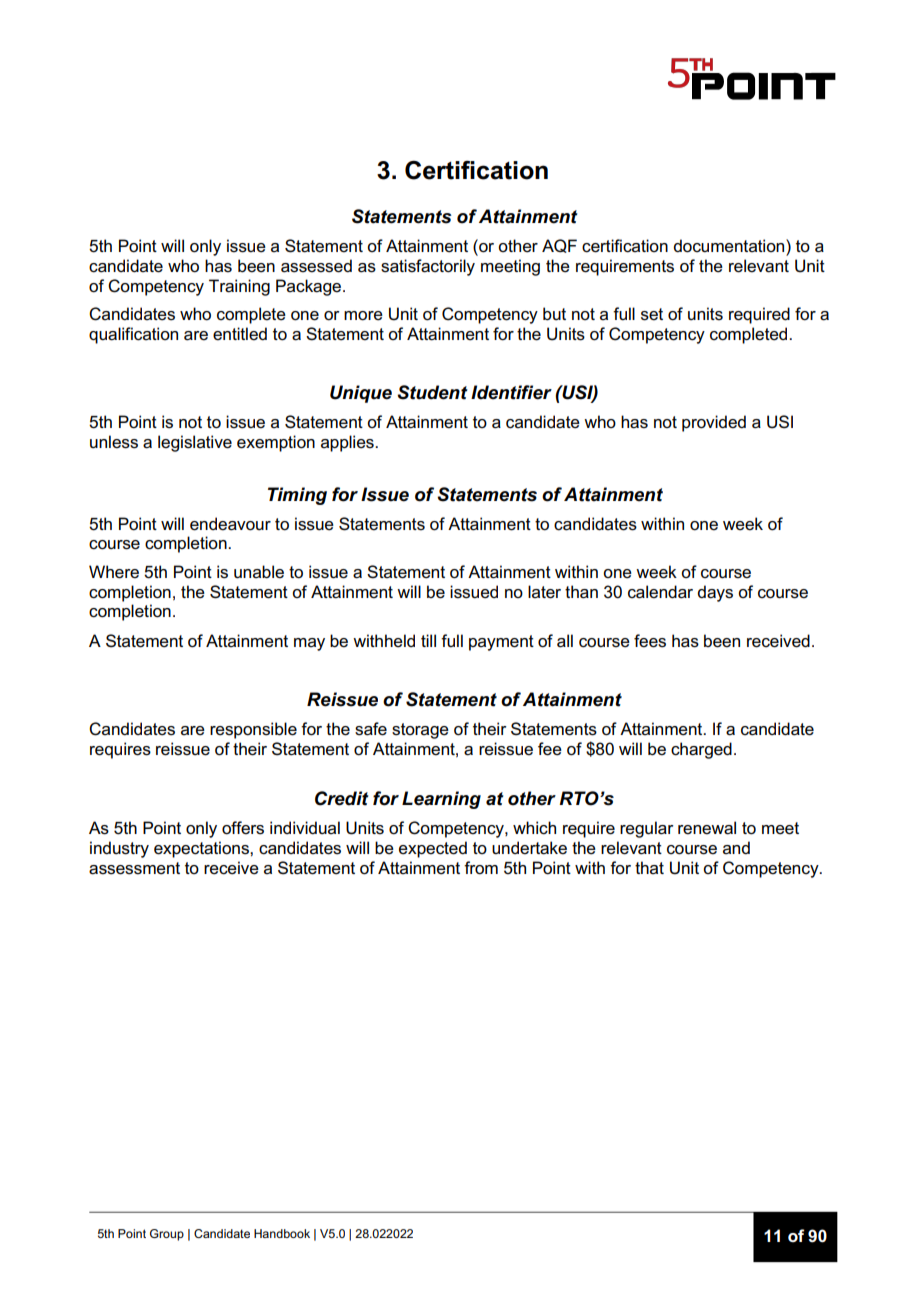  What do you see at coordinates (428, 267) in the screenshot?
I see `satisfactorily` at bounding box center [428, 267].
